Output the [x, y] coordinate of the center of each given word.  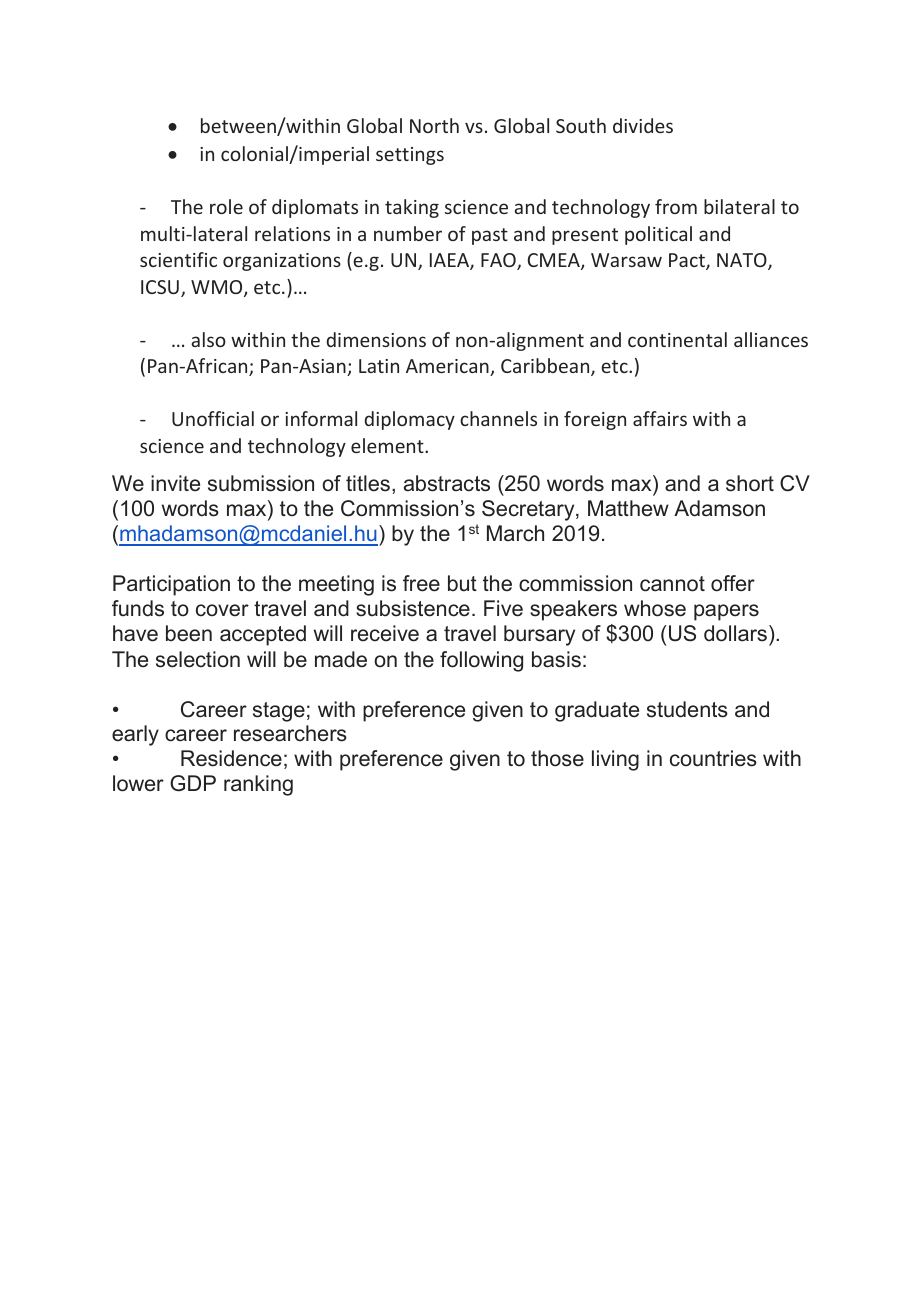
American [448, 367]
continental [677, 339]
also [208, 339]
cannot [672, 584]
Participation [171, 585]
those [557, 758]
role [226, 206]
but [462, 583]
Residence [231, 758]
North [434, 125]
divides [643, 125]
